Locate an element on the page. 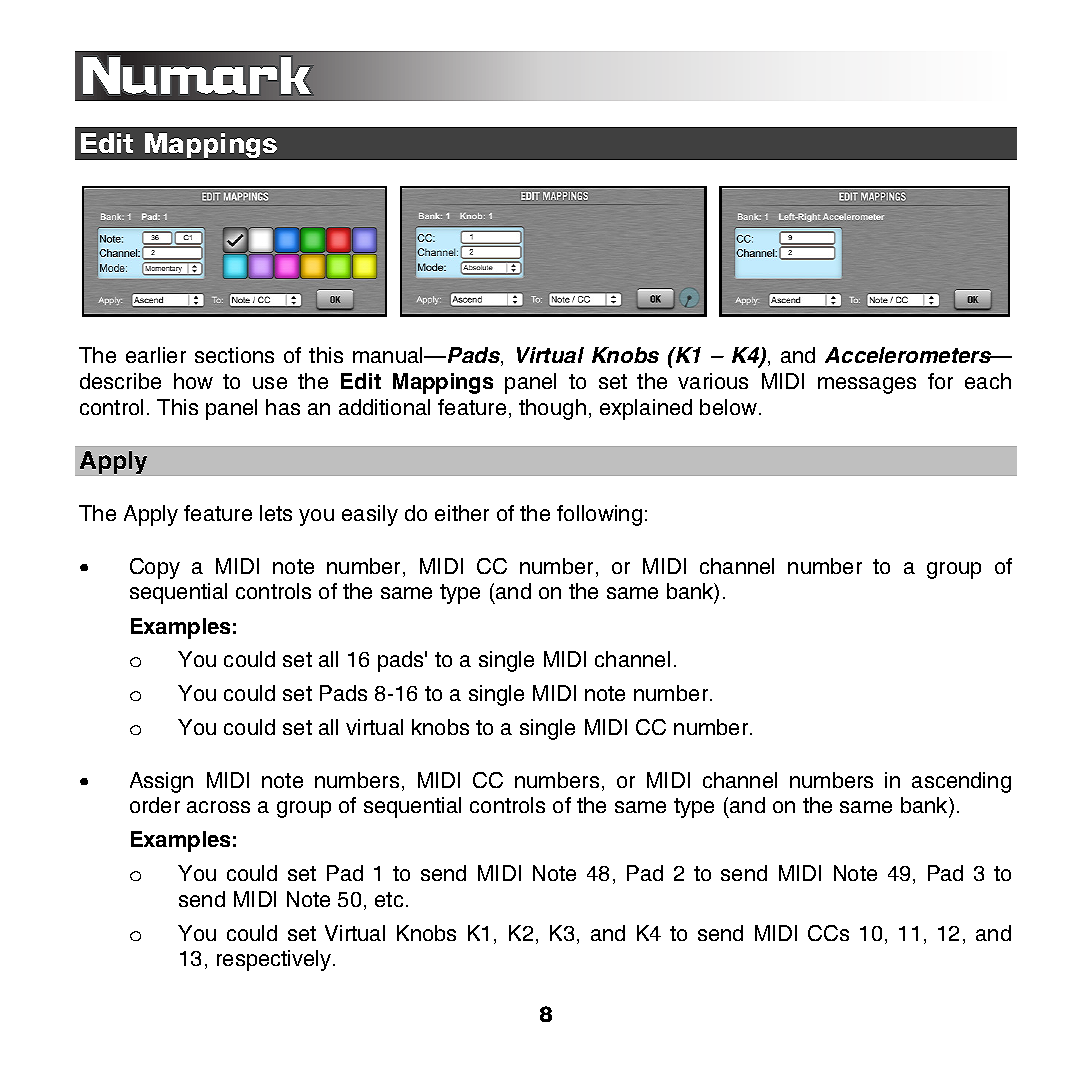  order is located at coordinates (155, 805).
